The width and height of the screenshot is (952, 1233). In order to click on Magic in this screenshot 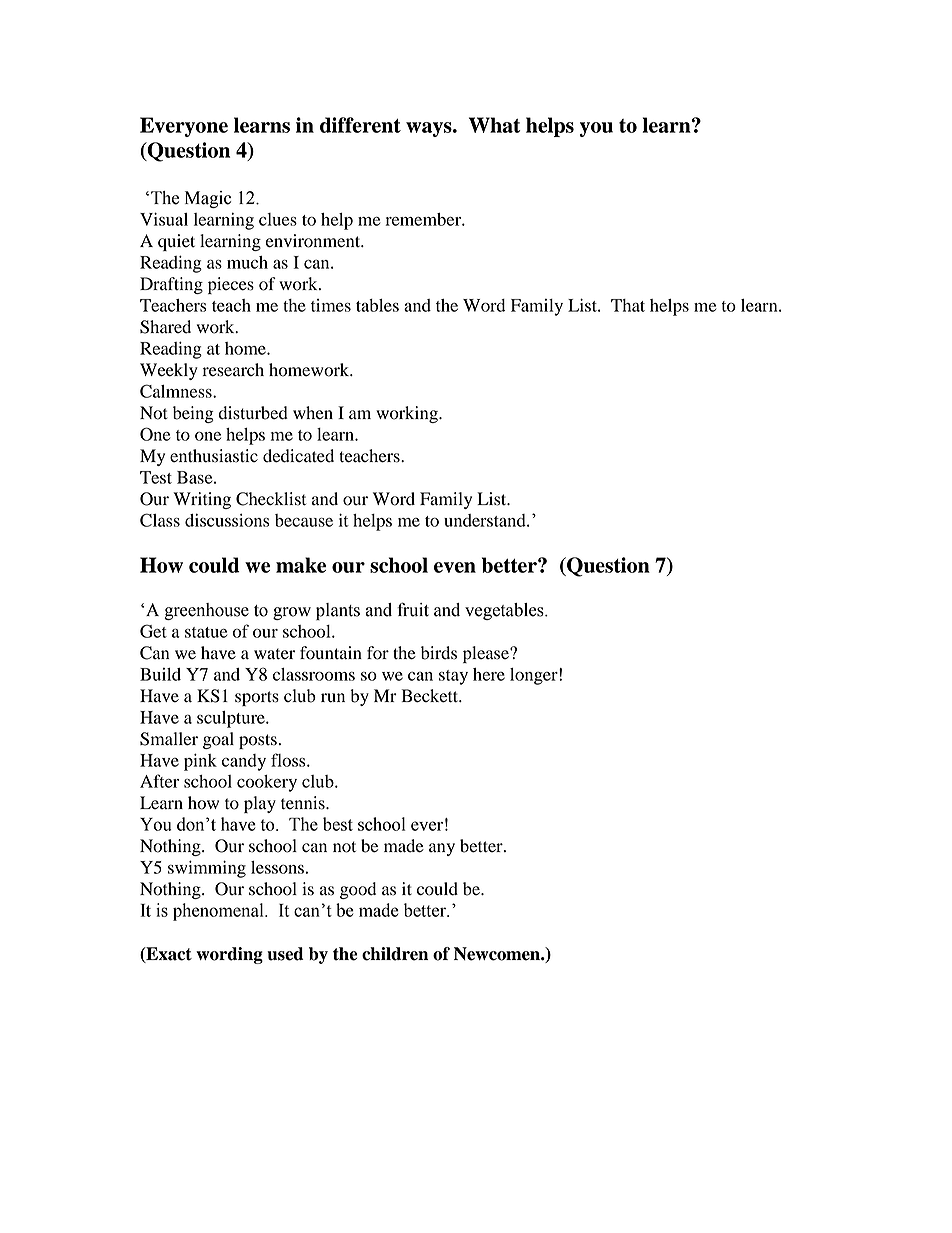, I will do `click(208, 199)`.
